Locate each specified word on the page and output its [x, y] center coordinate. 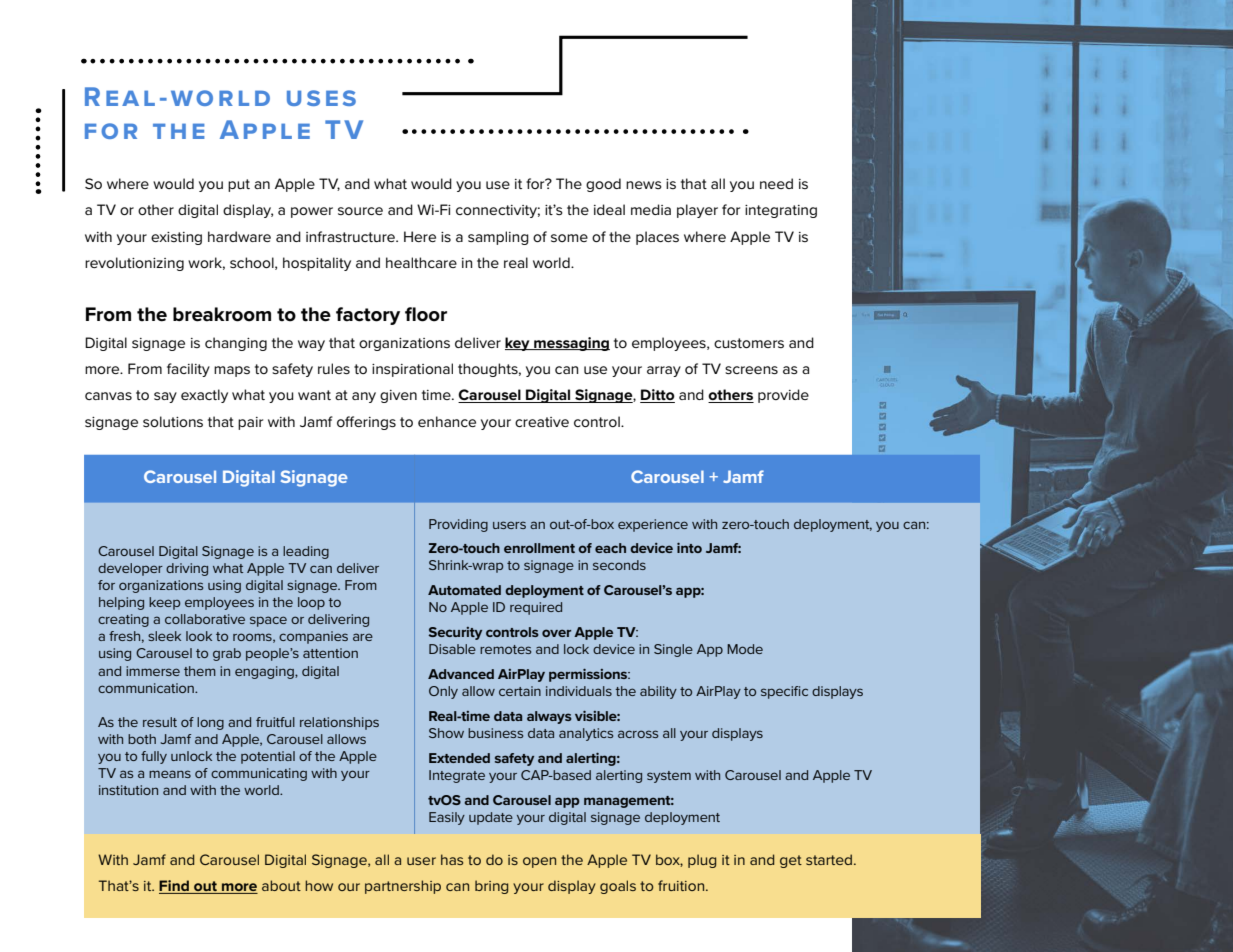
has [452, 859]
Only [443, 692]
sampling [498, 238]
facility [188, 370]
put [239, 185]
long [210, 723]
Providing [458, 525]
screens [751, 370]
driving [187, 569]
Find [175, 887]
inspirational [412, 370]
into [689, 548]
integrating [781, 211]
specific [784, 692]
